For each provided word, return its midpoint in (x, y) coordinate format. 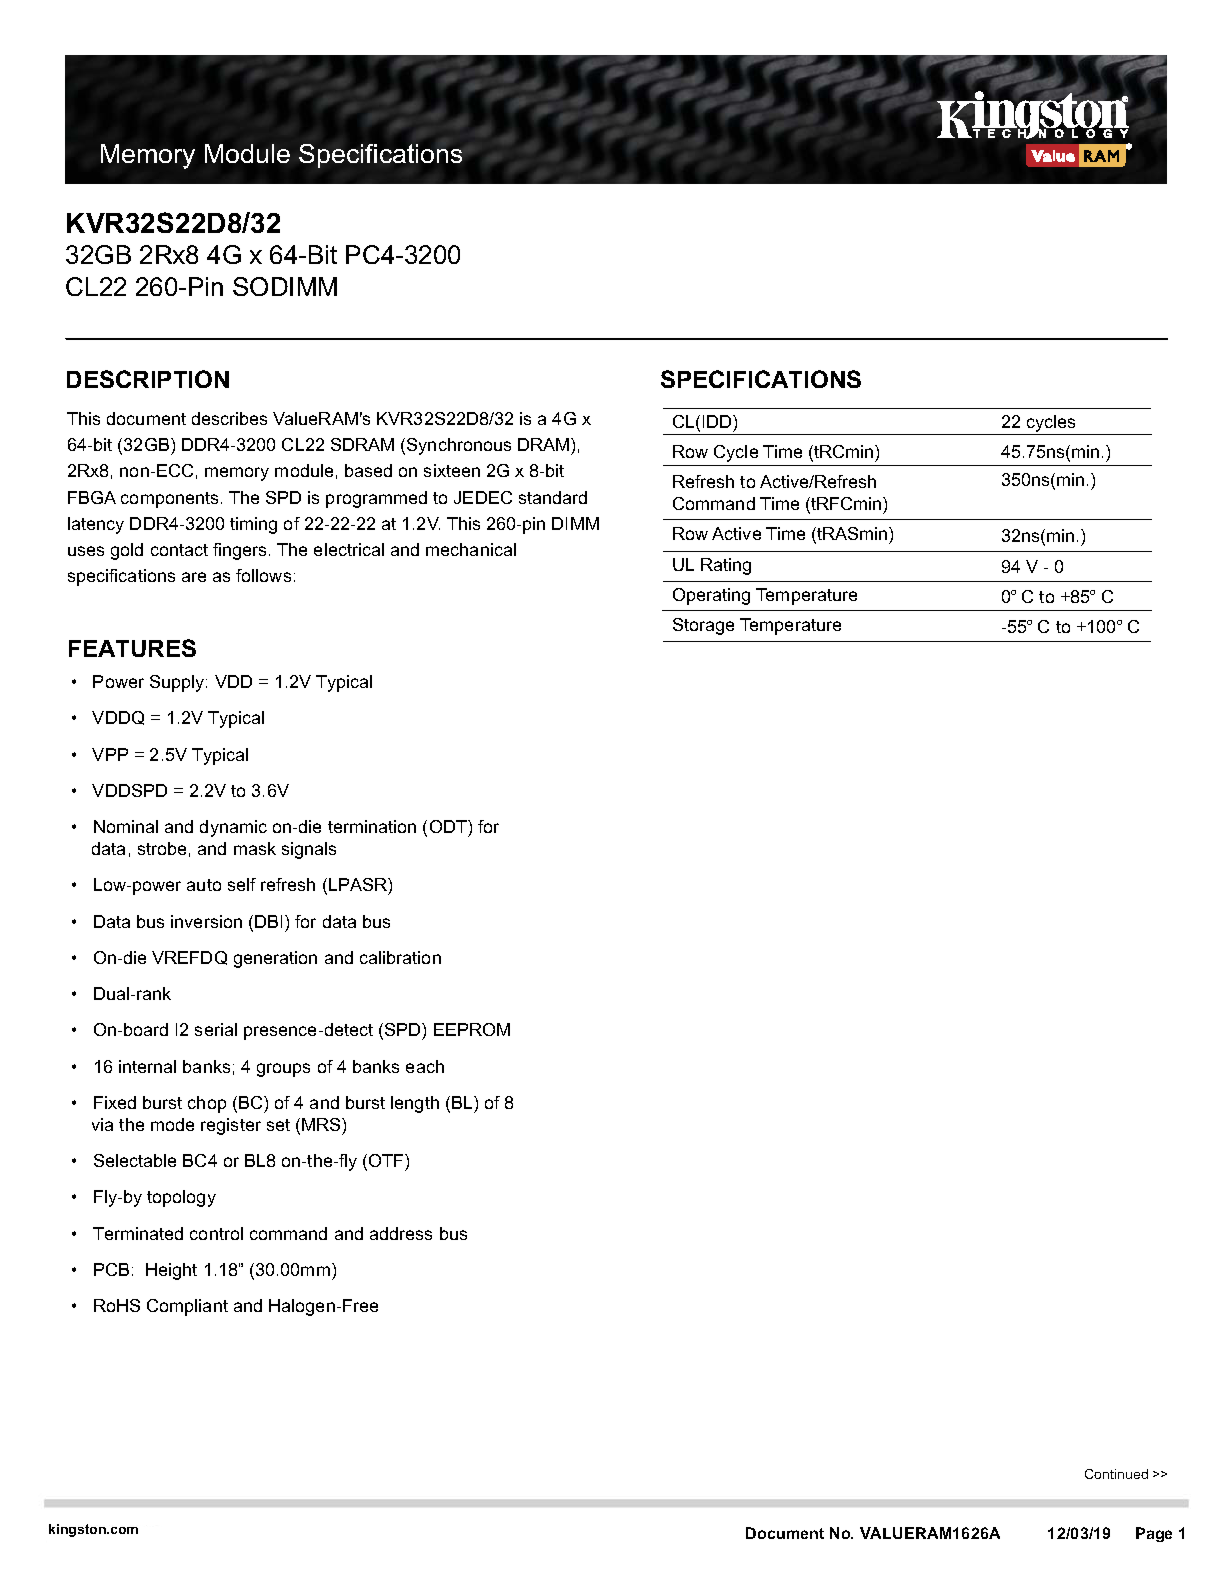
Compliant (187, 1307)
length (415, 1104)
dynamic (233, 828)
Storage (703, 626)
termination (372, 826)
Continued (1116, 1474)
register (231, 1126)
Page (1154, 1534)
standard (553, 497)
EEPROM (472, 1029)
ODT (449, 826)
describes (229, 418)
